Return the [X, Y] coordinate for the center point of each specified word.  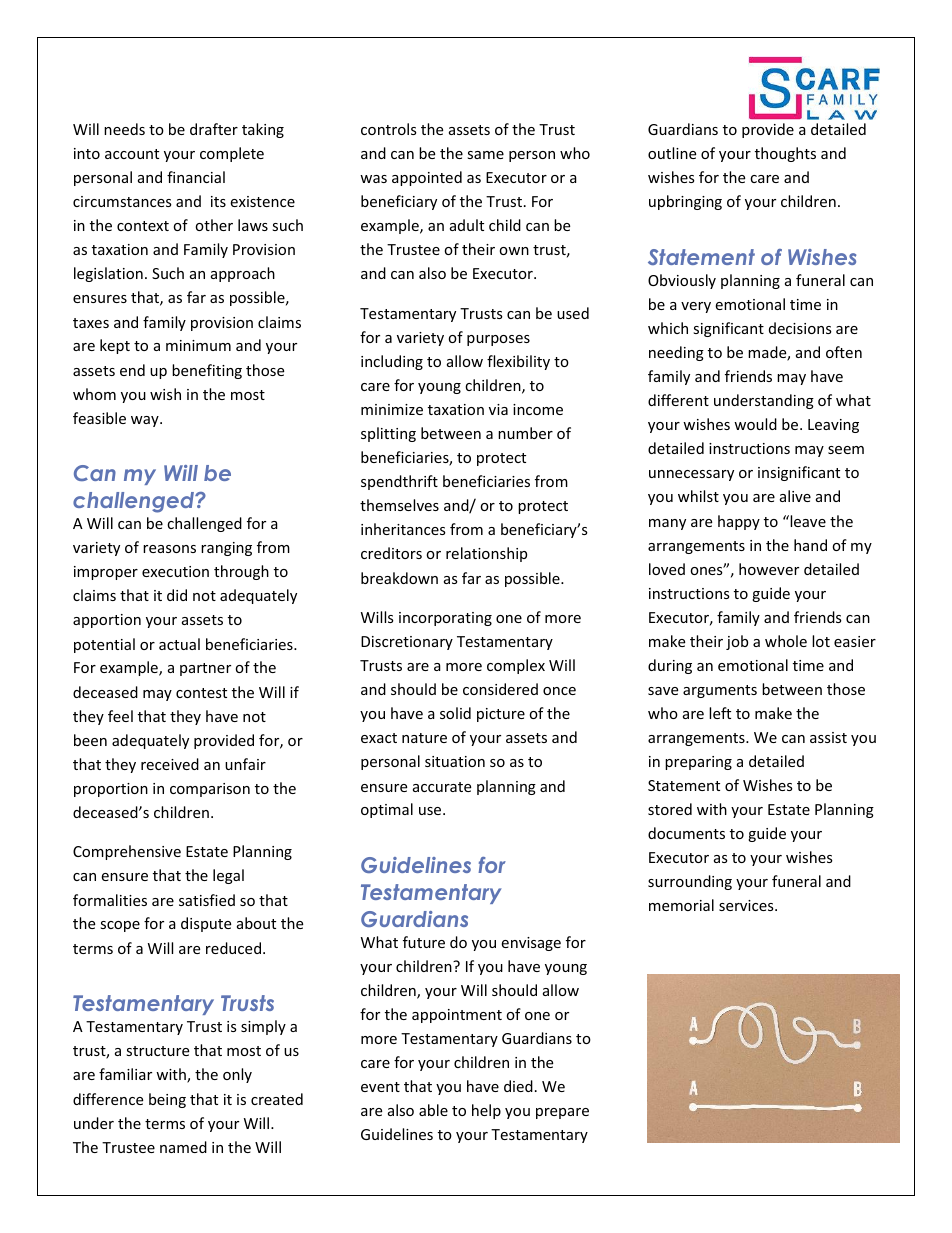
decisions [800, 328]
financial [196, 177]
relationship [486, 554]
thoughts [785, 154]
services [747, 905]
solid [455, 713]
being [167, 1100]
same [485, 155]
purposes [498, 340]
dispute [206, 924]
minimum [198, 345]
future [424, 942]
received [170, 764]
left [720, 713]
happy [739, 522]
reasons [169, 549]
